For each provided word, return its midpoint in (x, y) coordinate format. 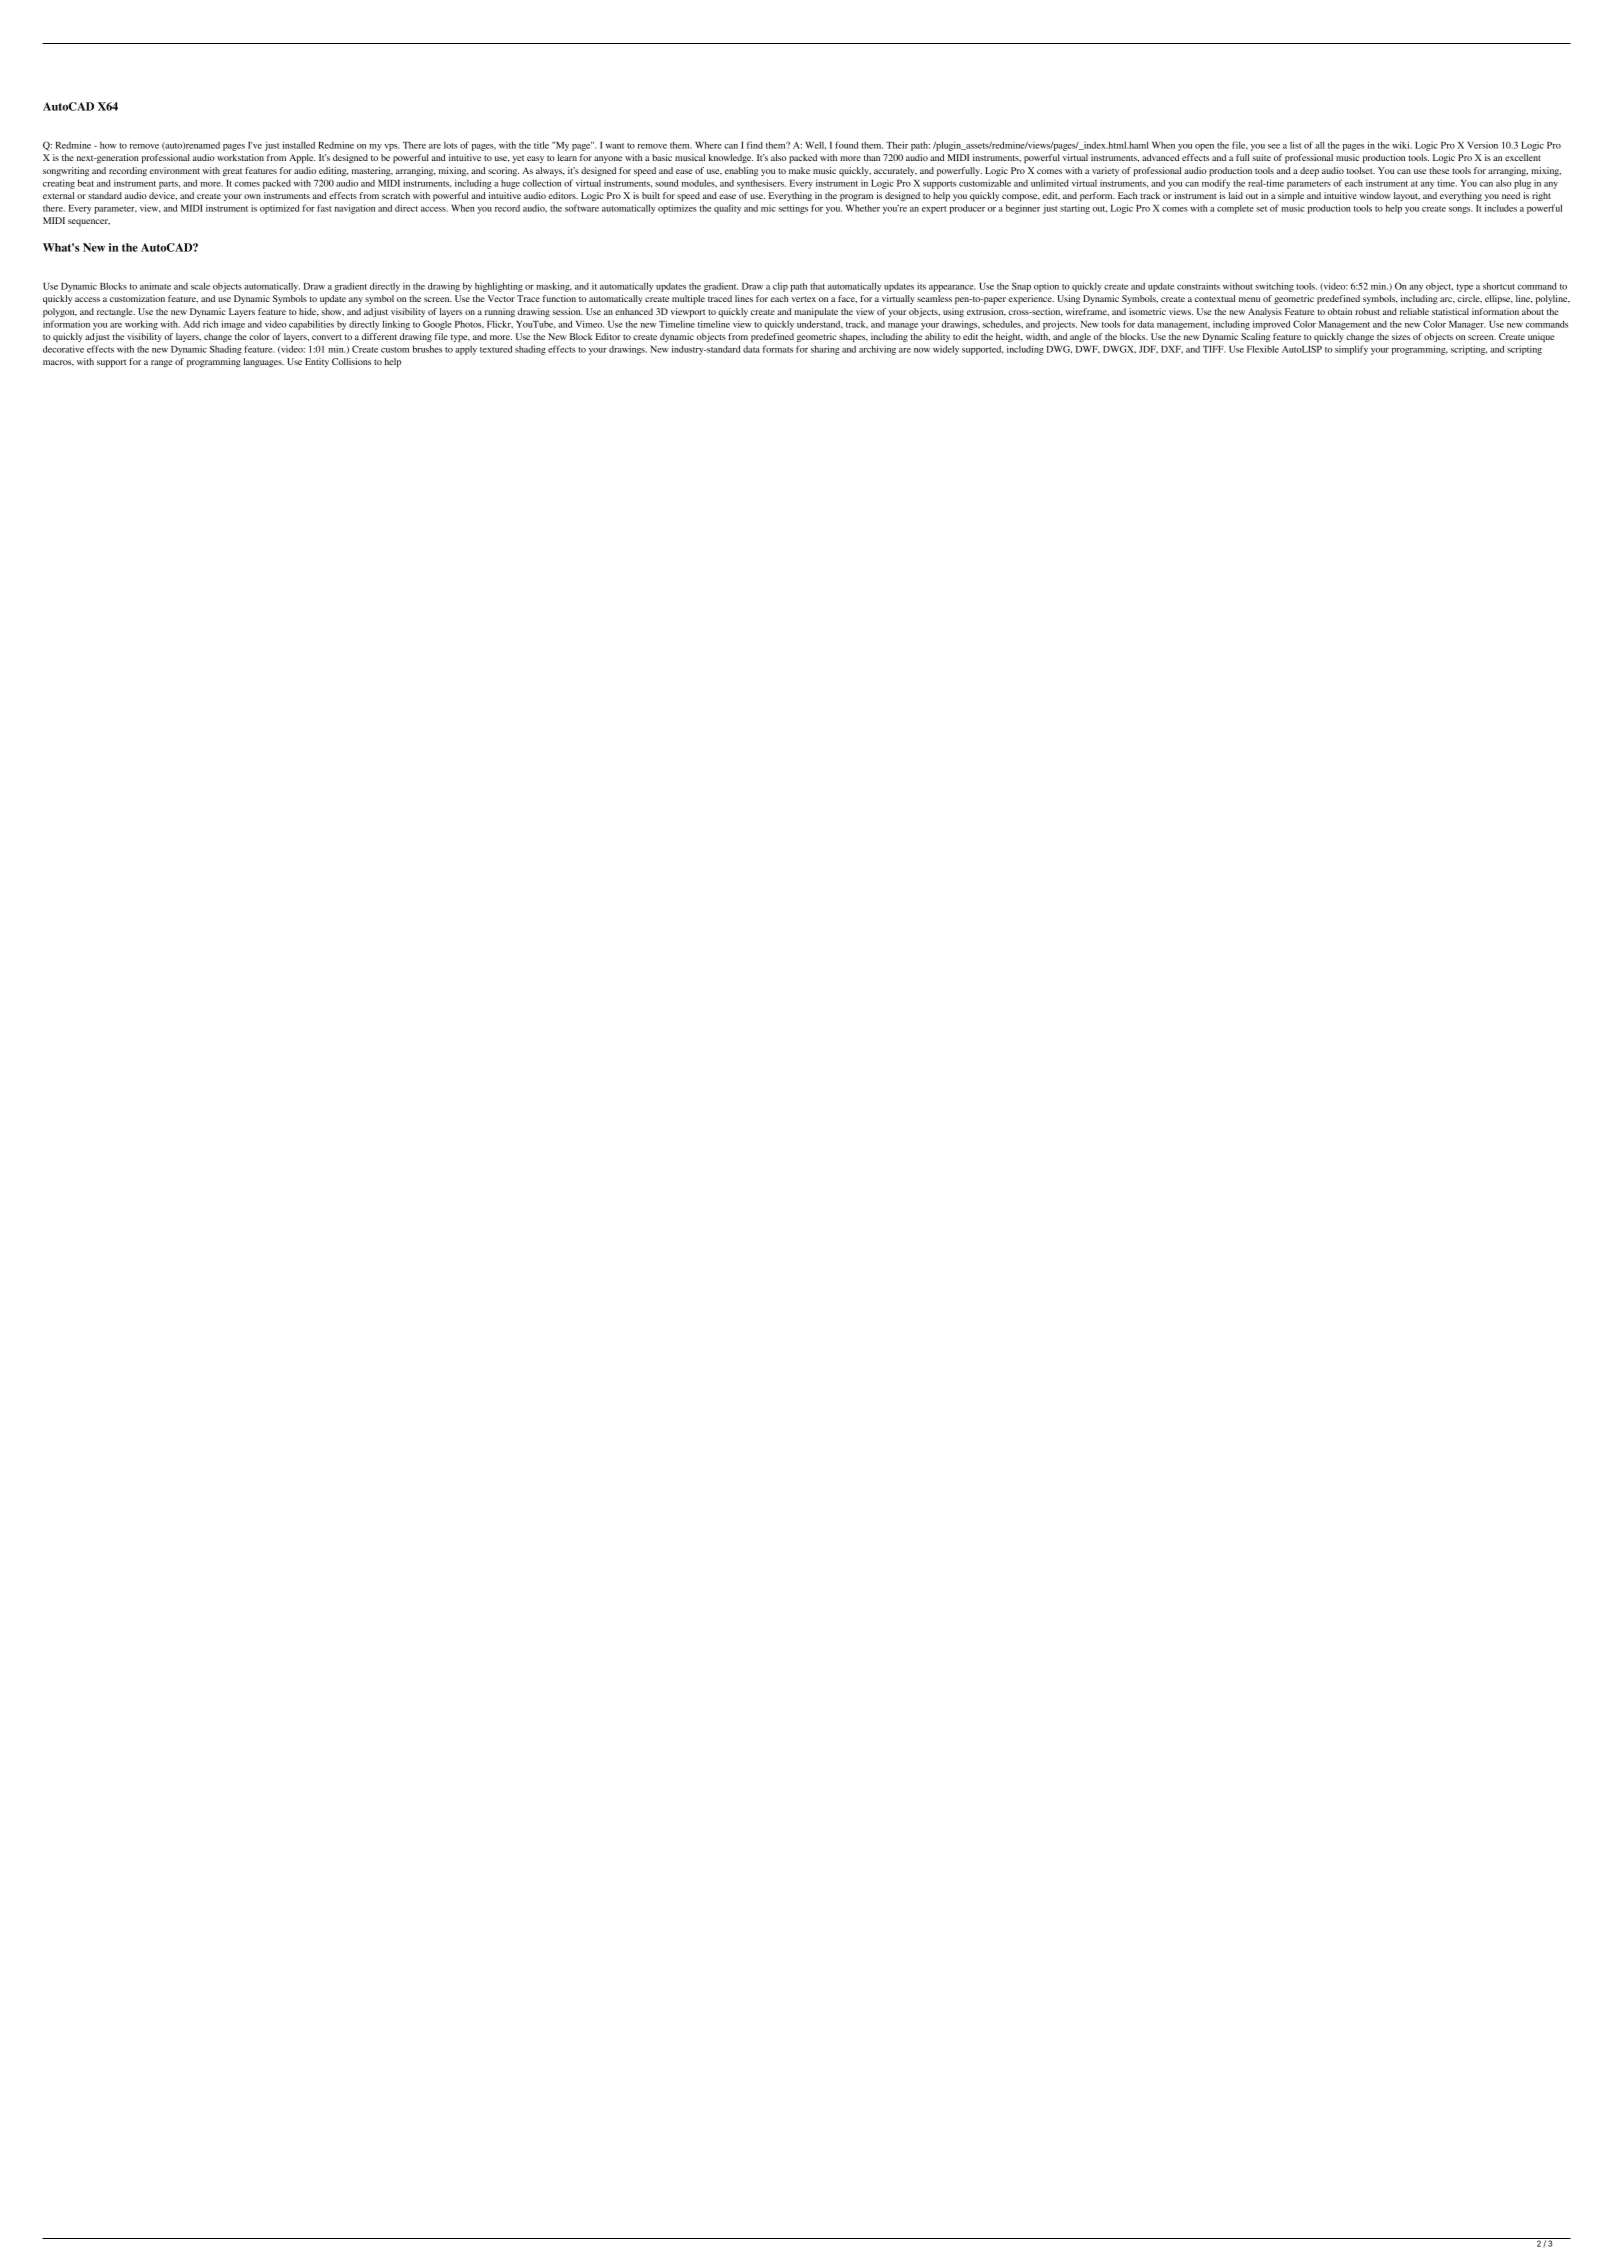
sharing (825, 350)
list (1295, 145)
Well (815, 145)
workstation (240, 157)
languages (263, 362)
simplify (1351, 350)
